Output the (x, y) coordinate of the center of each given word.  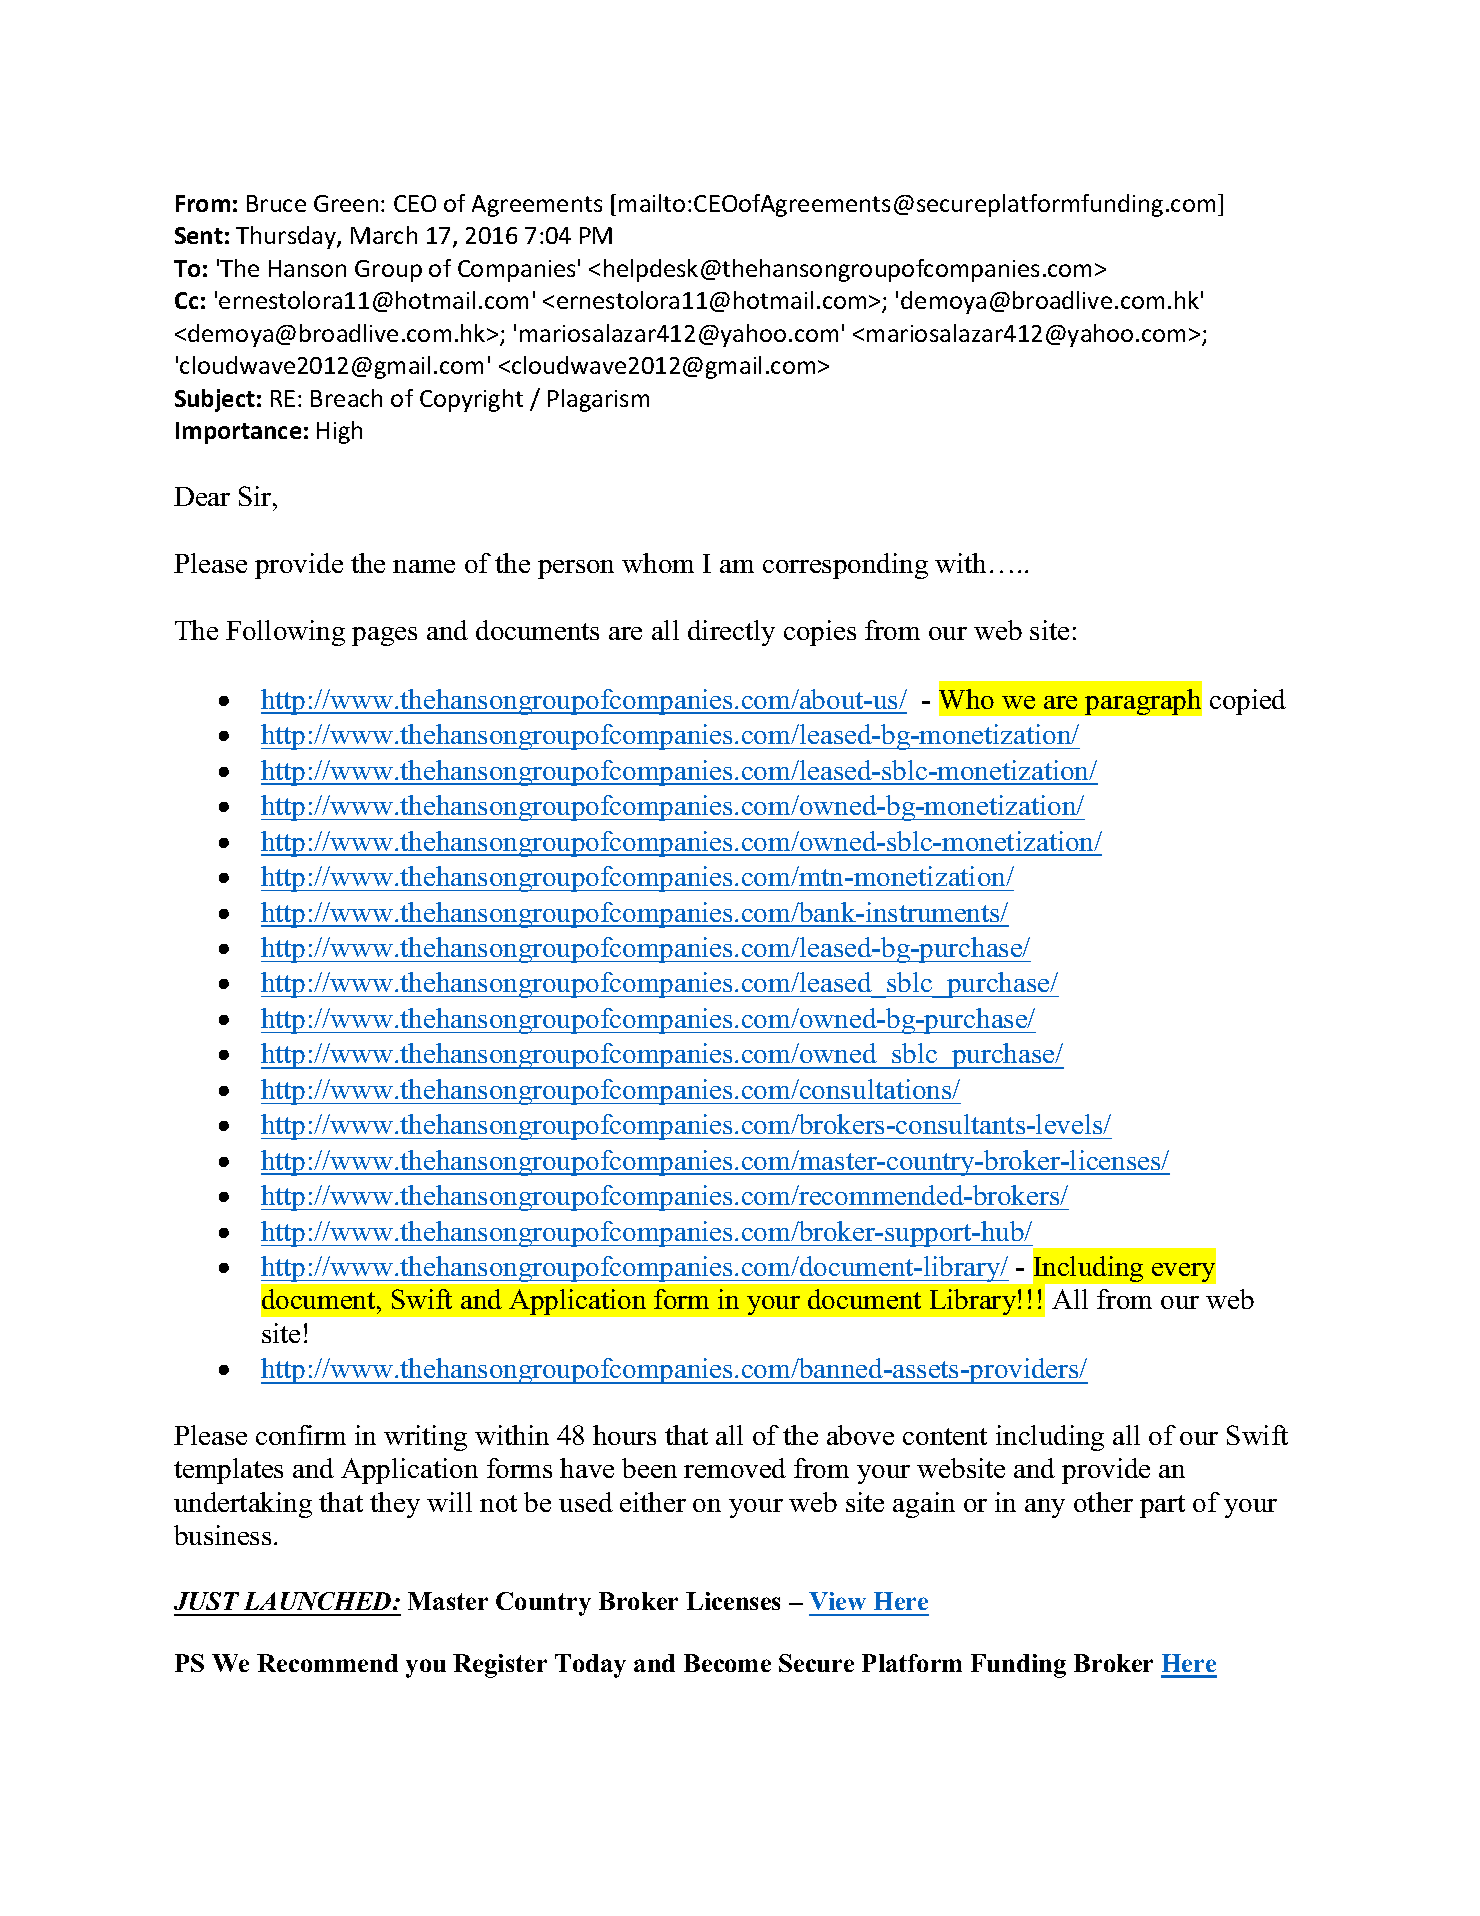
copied (1248, 702)
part (1162, 1506)
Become (727, 1663)
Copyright (471, 400)
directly (731, 633)
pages (384, 636)
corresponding (845, 566)
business (222, 1535)
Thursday (287, 237)
